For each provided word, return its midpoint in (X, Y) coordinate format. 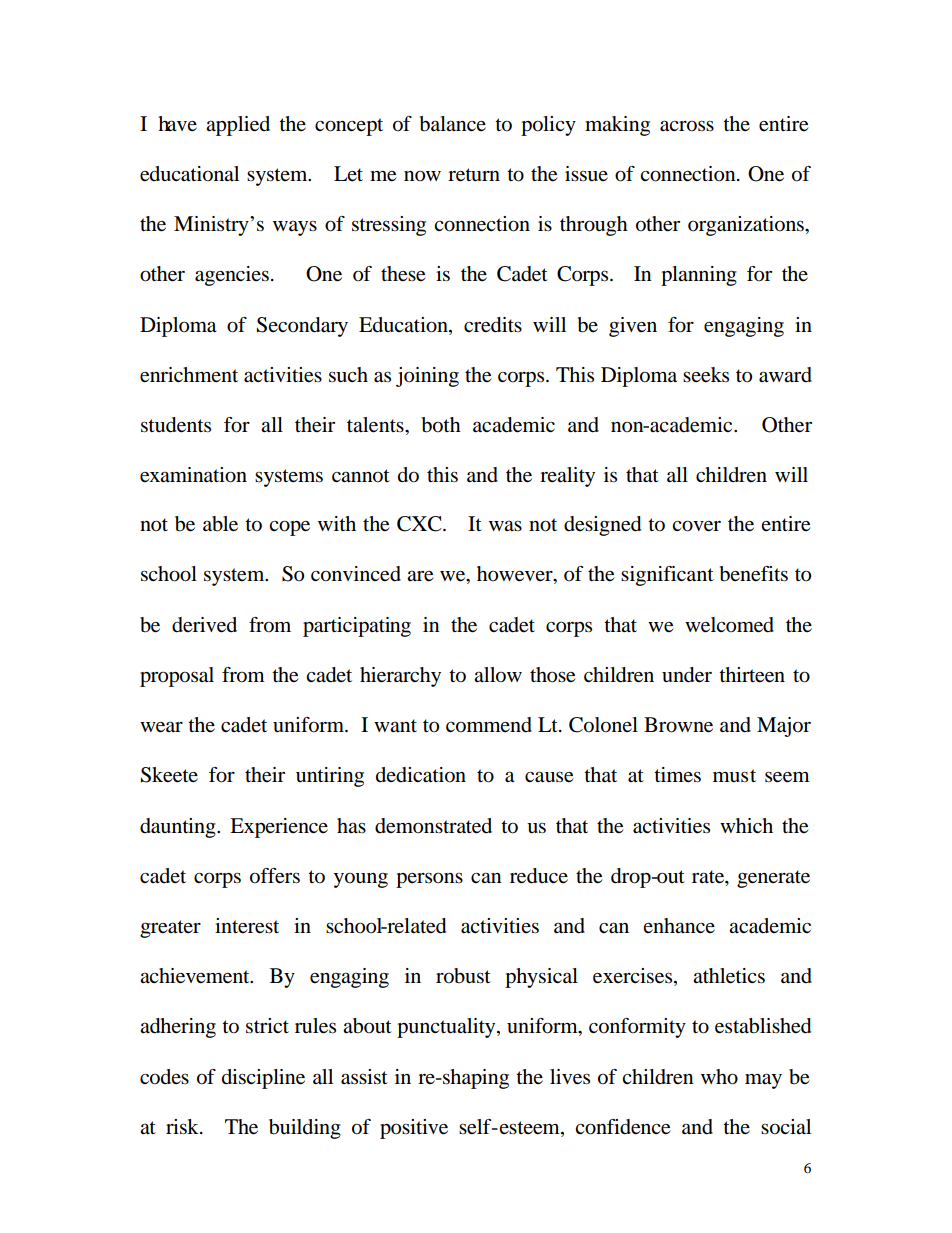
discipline (263, 1079)
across (687, 126)
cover (696, 526)
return (474, 175)
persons (429, 880)
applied (238, 126)
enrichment (189, 375)
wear (161, 727)
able (220, 524)
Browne (678, 725)
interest (247, 926)
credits (493, 325)
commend (489, 725)
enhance (679, 925)
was (505, 526)
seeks (706, 375)
